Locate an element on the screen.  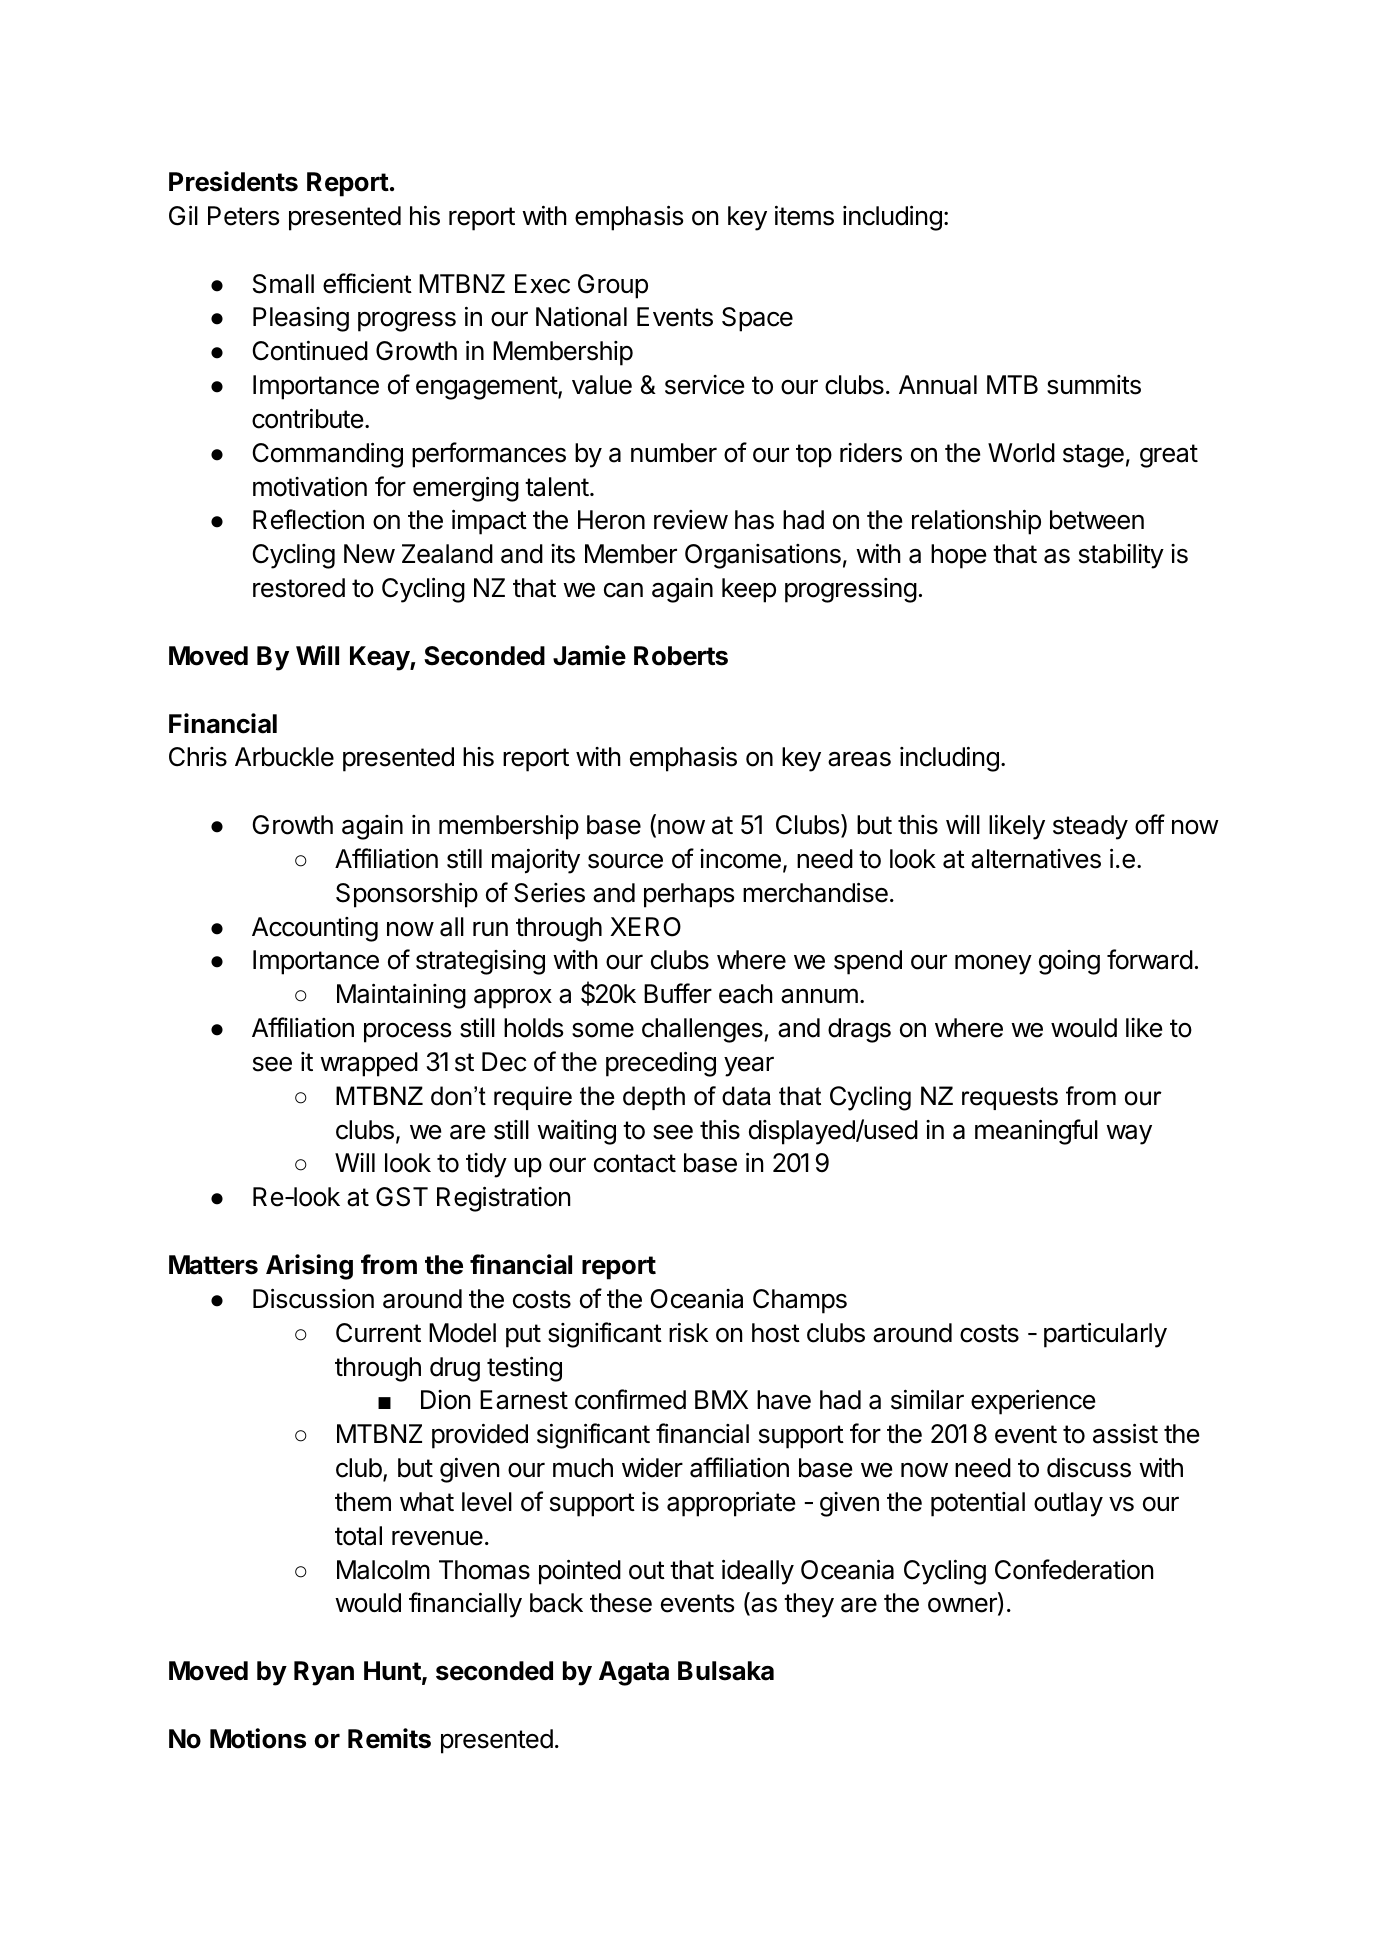
Ryan is located at coordinates (324, 1673).
